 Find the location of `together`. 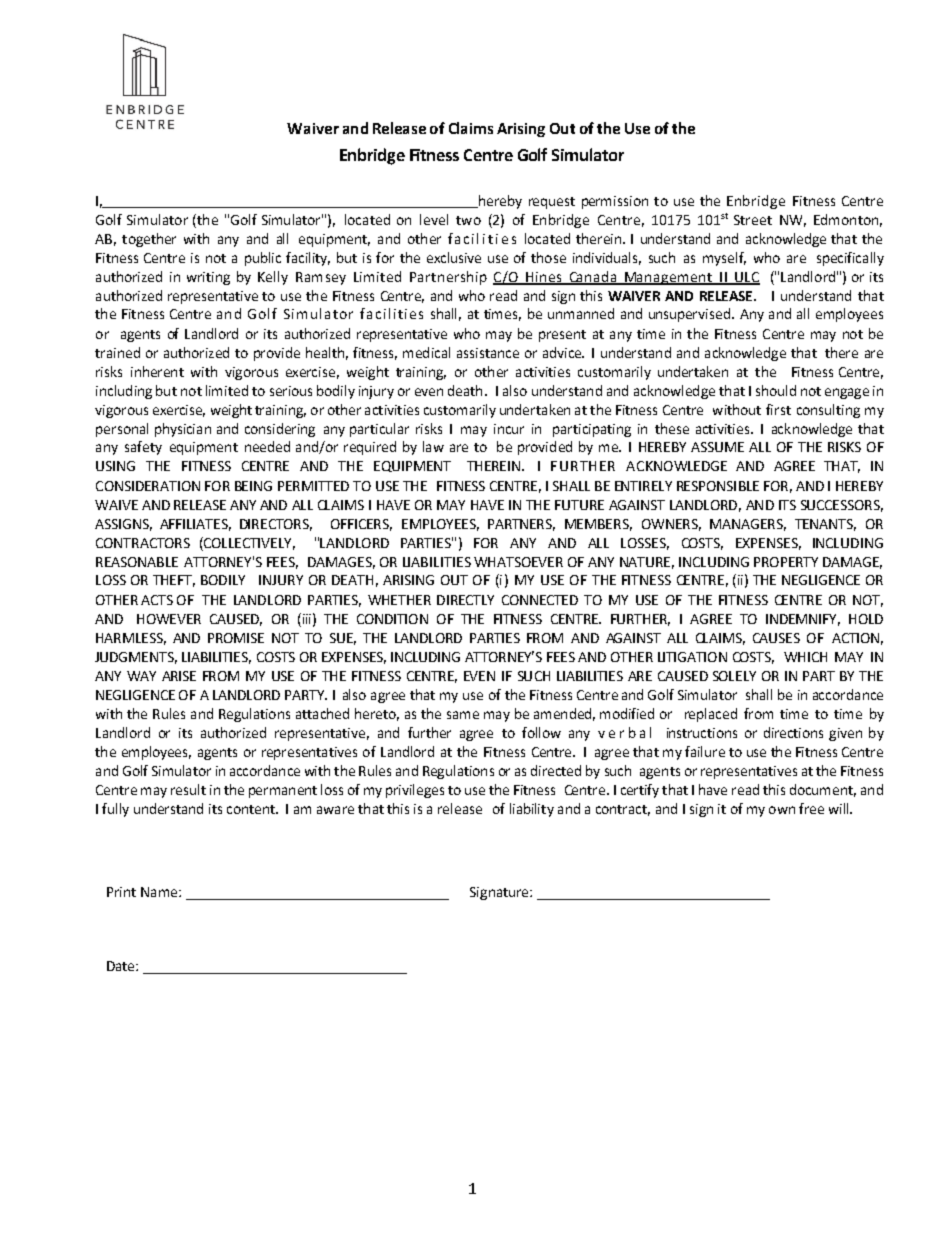

together is located at coordinates (149, 240).
